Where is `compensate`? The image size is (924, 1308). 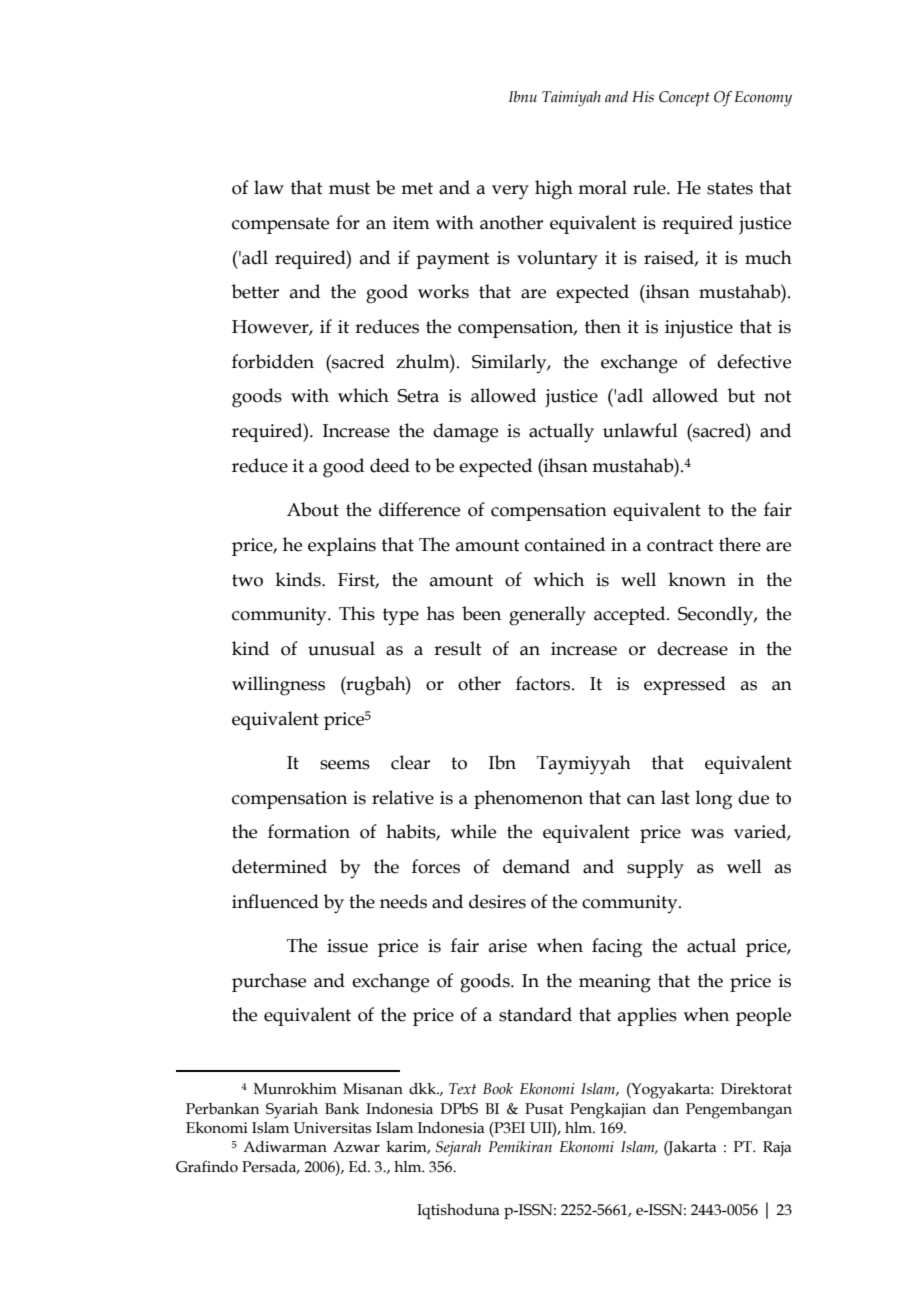
compensate is located at coordinates (280, 225).
